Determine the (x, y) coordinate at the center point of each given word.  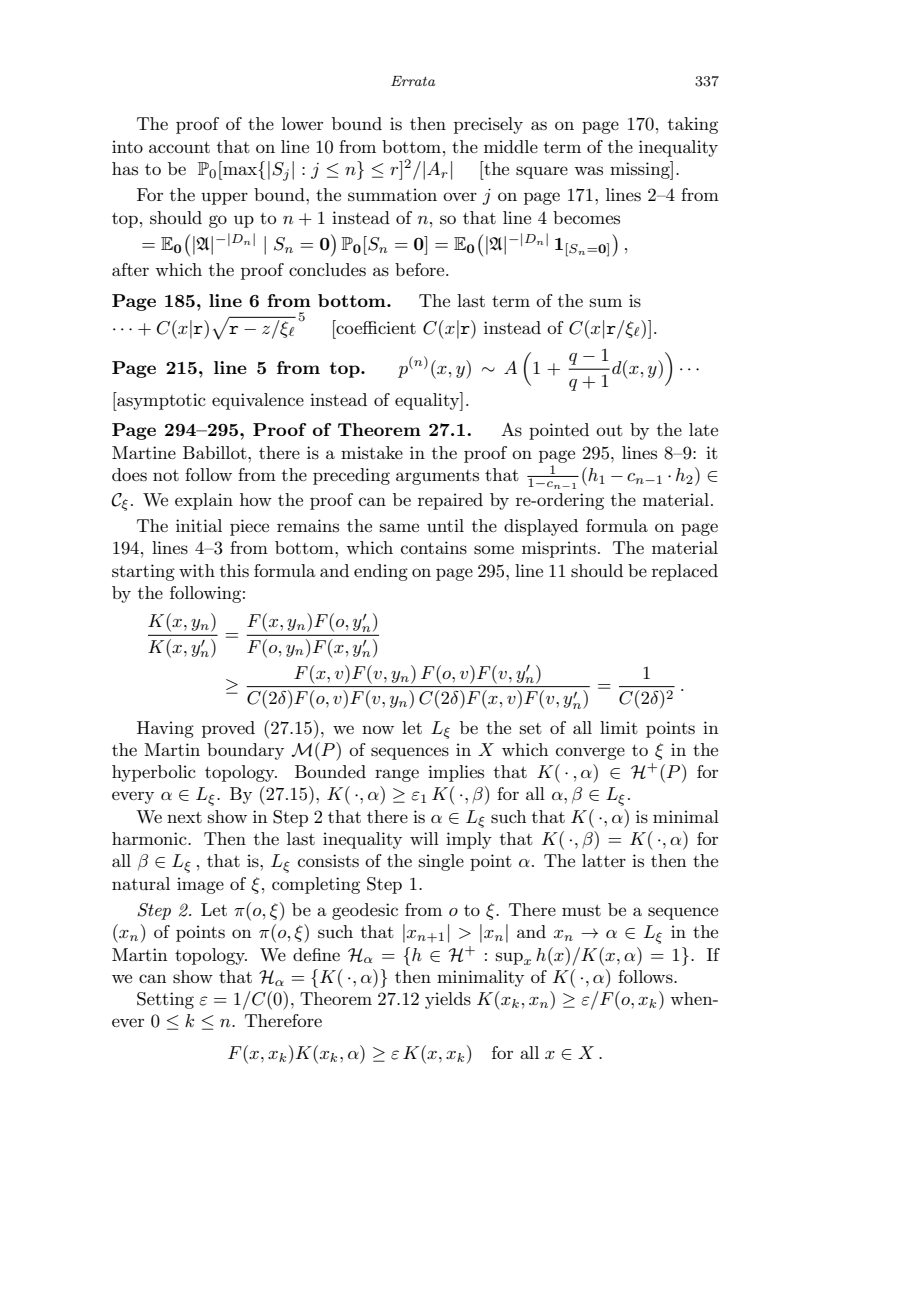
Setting (165, 1000)
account (179, 147)
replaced (685, 572)
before (421, 269)
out (609, 431)
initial (199, 525)
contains (434, 548)
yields (448, 1000)
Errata (413, 81)
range (397, 775)
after (130, 269)
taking (693, 125)
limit (619, 727)
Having (165, 729)
